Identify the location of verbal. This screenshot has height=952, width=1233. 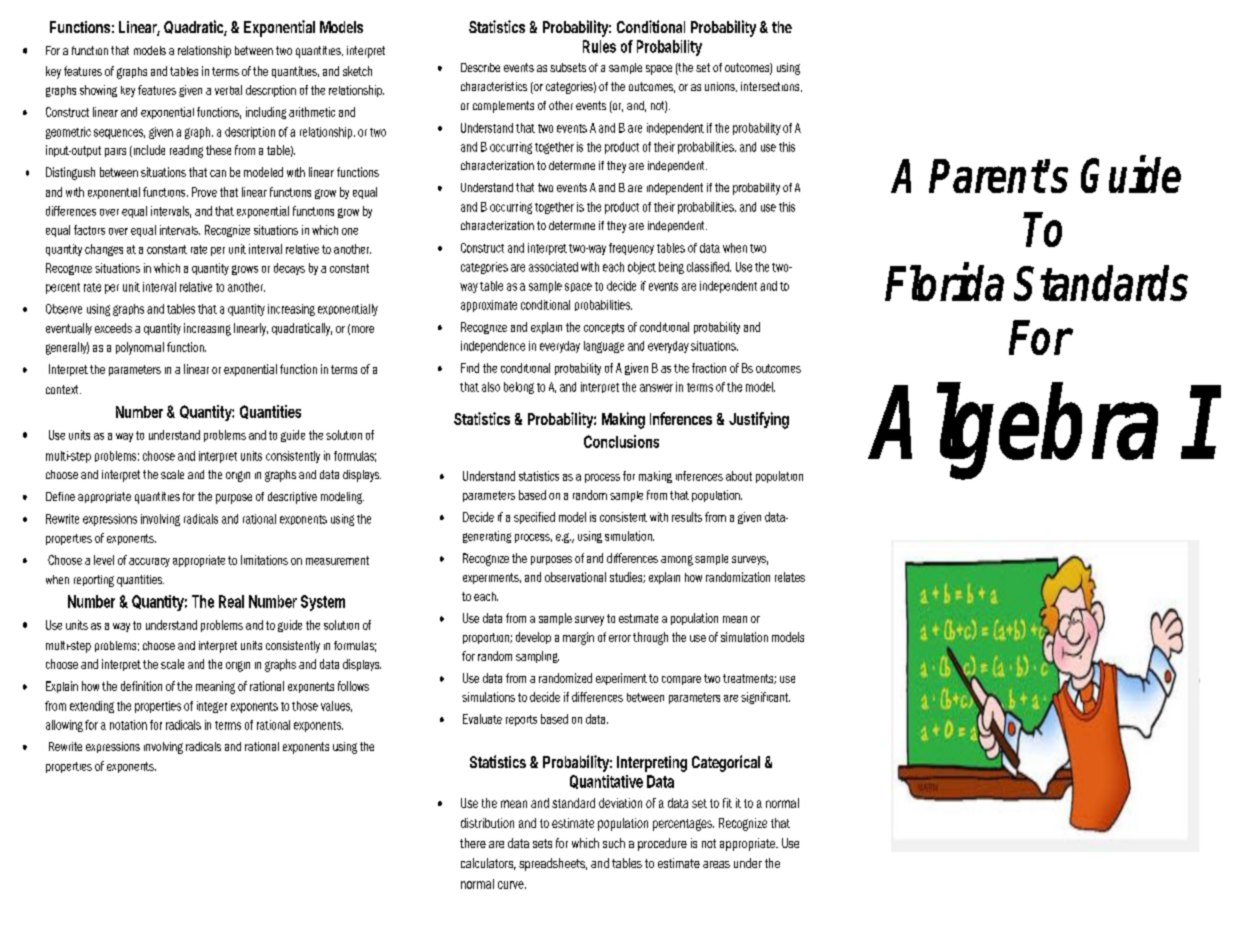
(228, 90).
